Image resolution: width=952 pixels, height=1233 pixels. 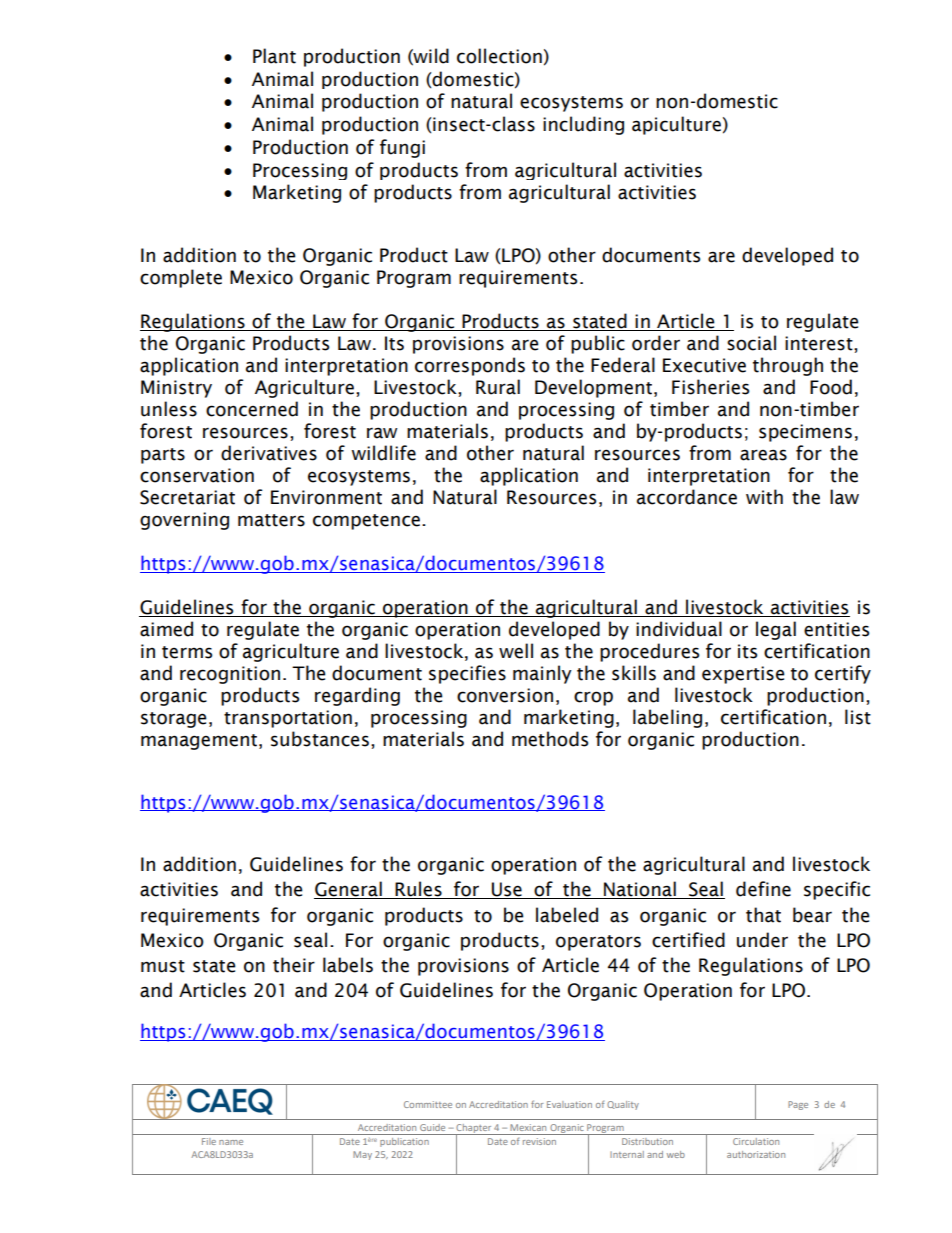 What do you see at coordinates (274, 56) in the page?
I see `Plant` at bounding box center [274, 56].
